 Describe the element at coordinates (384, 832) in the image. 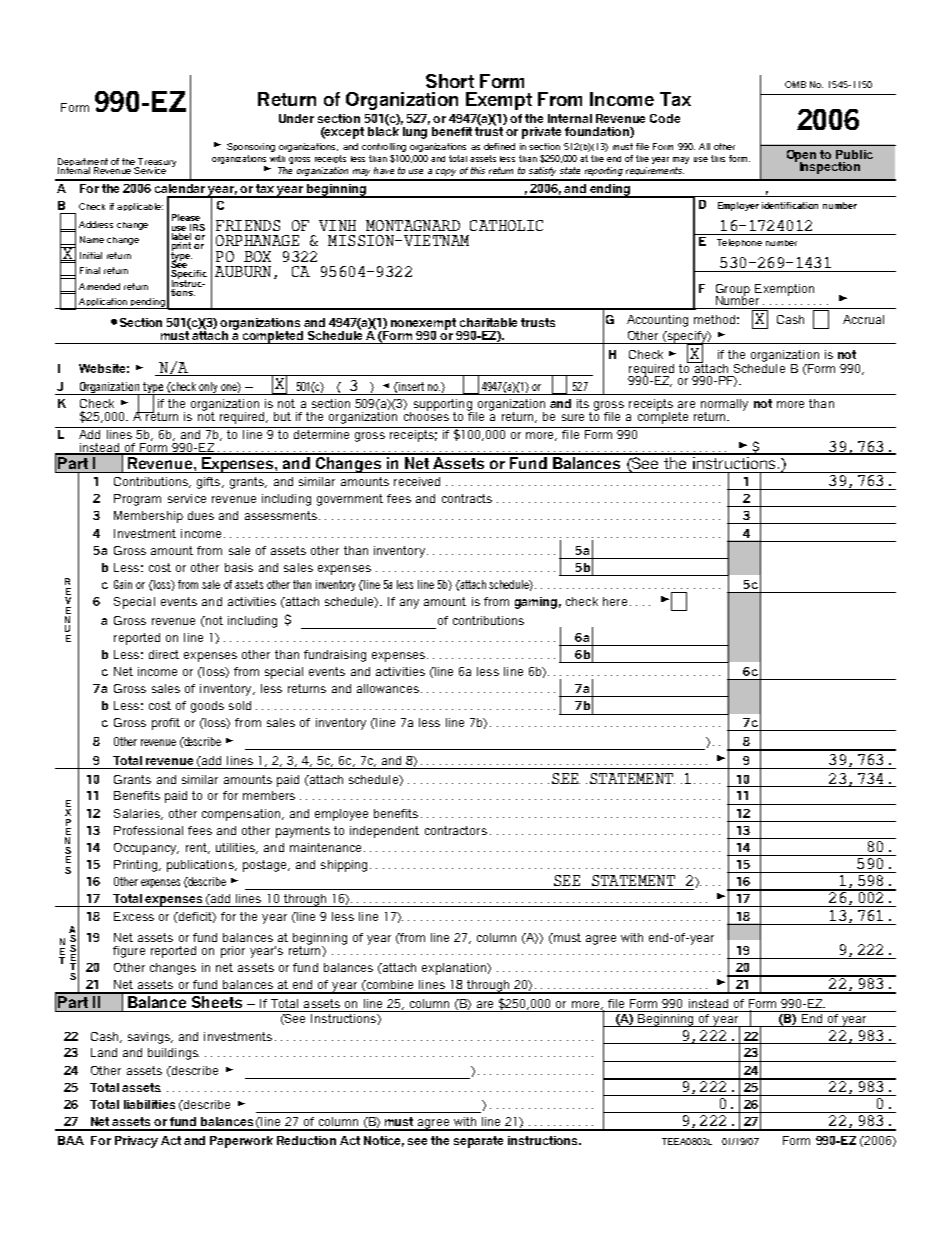

I see `independent` at that location.
